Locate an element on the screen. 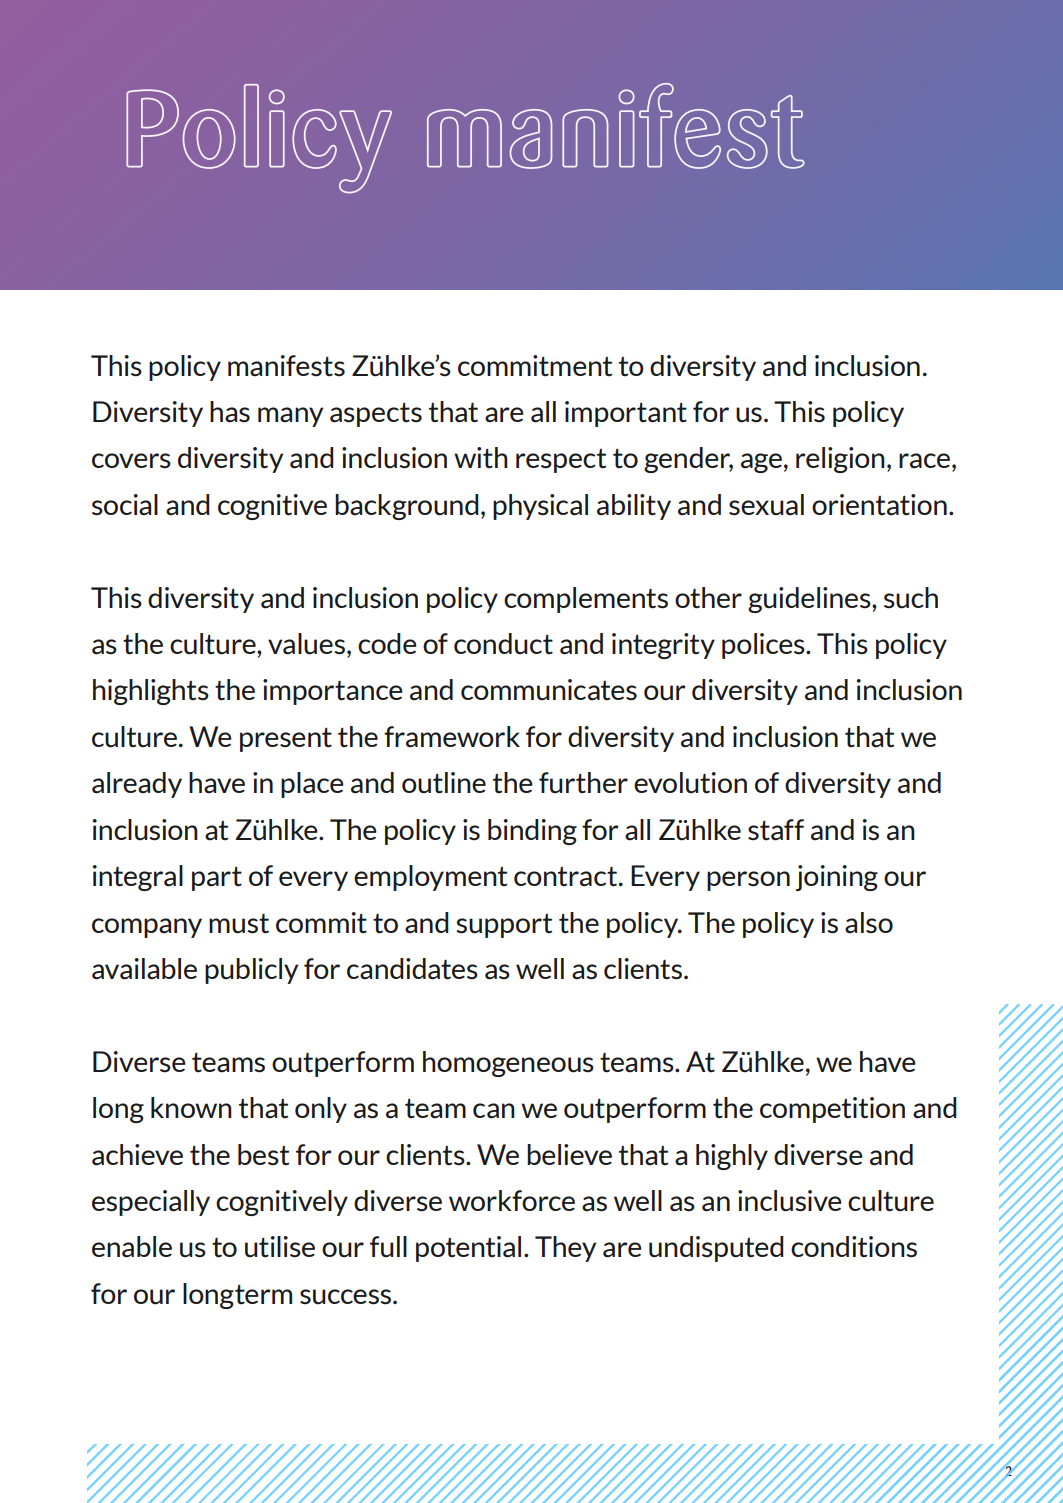  has is located at coordinates (230, 412).
